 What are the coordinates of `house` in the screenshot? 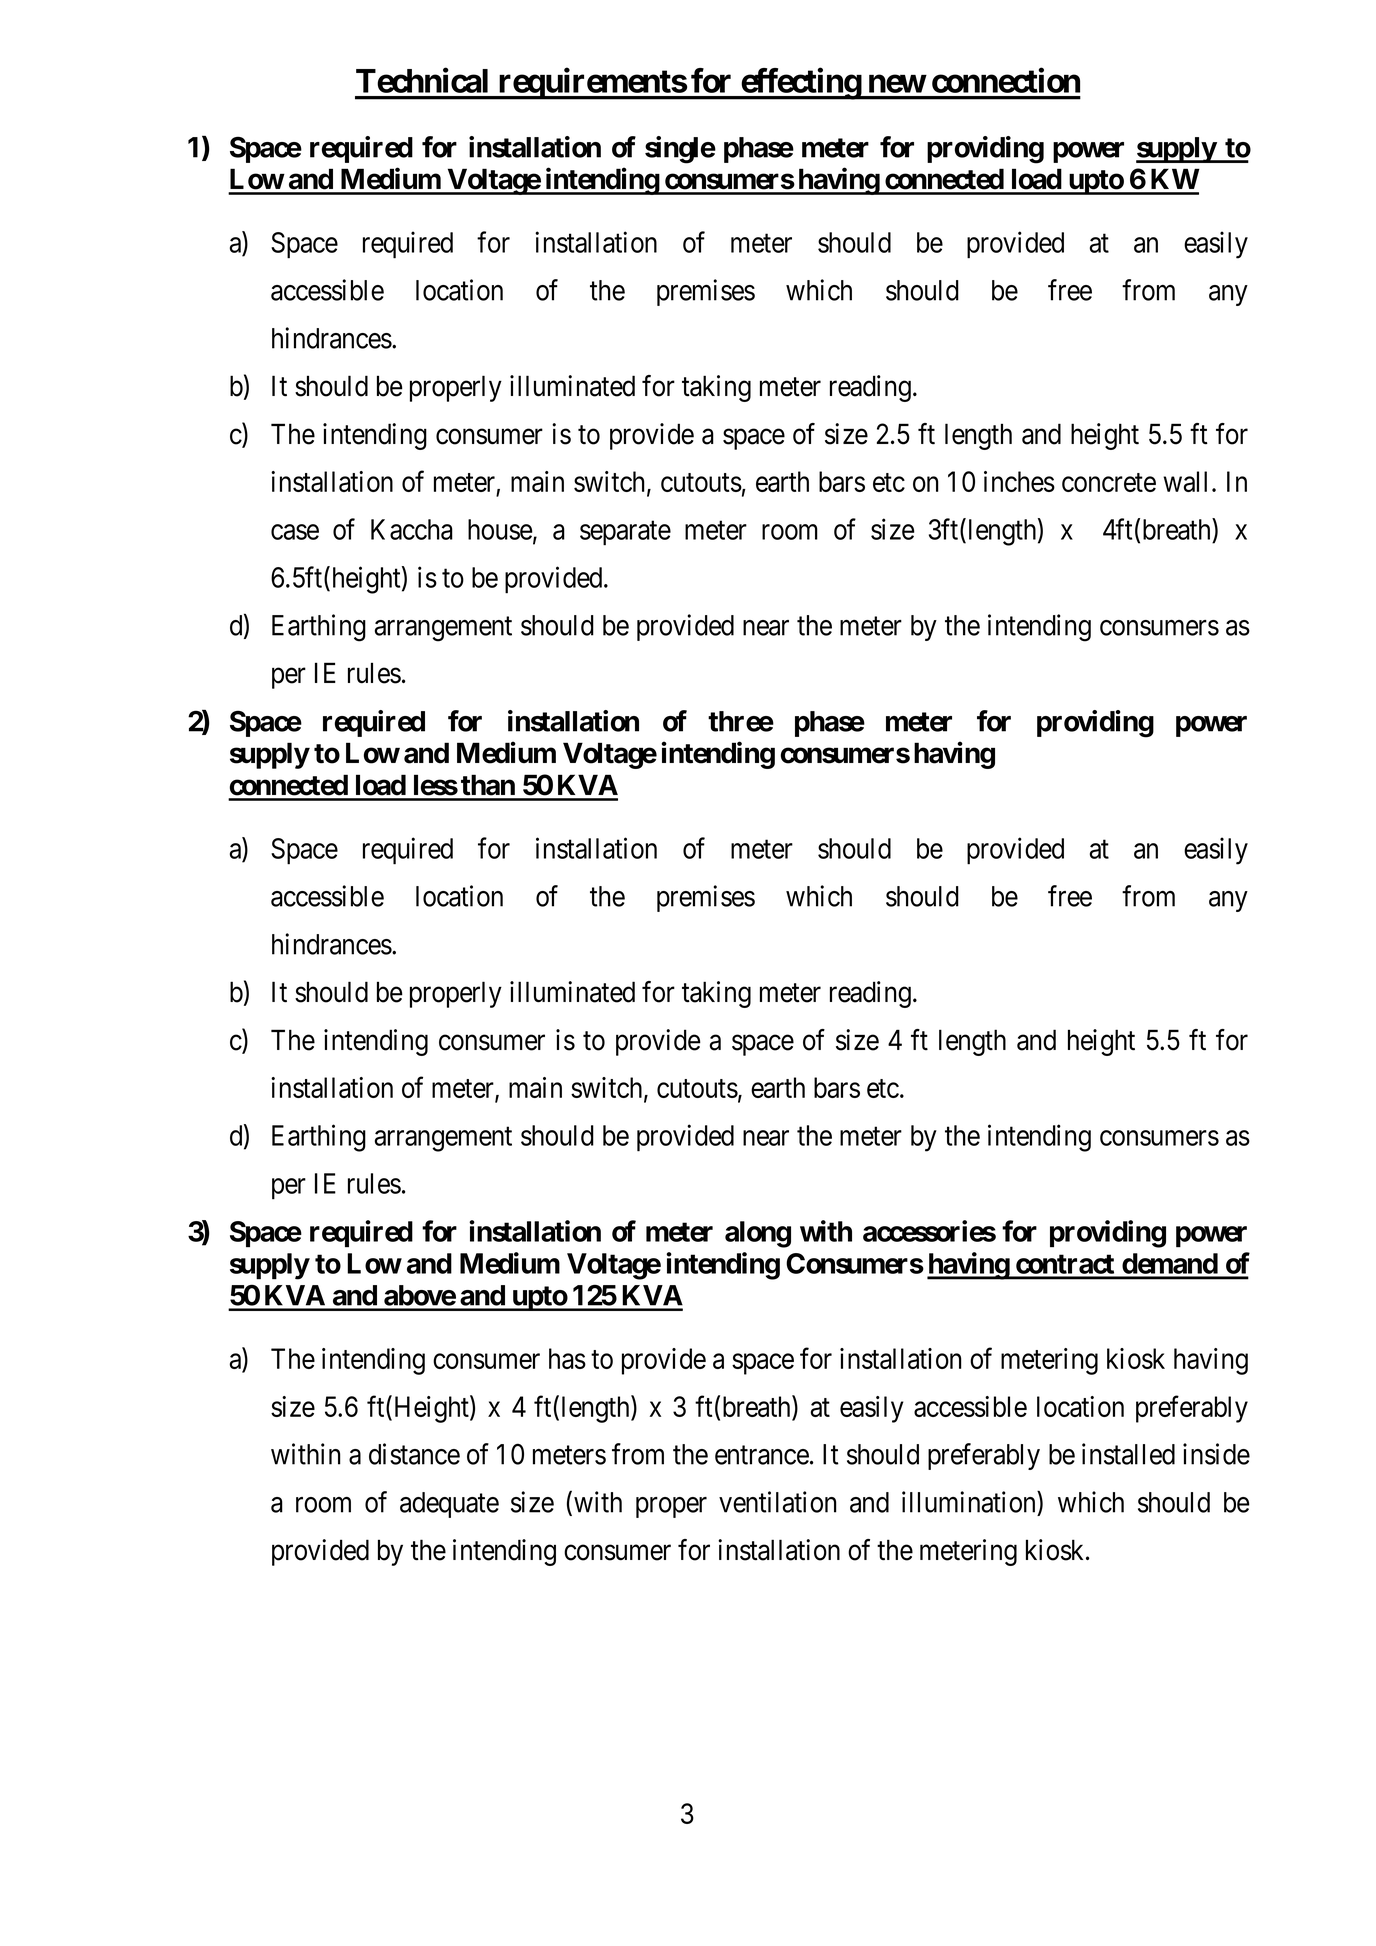 It's located at (500, 529).
